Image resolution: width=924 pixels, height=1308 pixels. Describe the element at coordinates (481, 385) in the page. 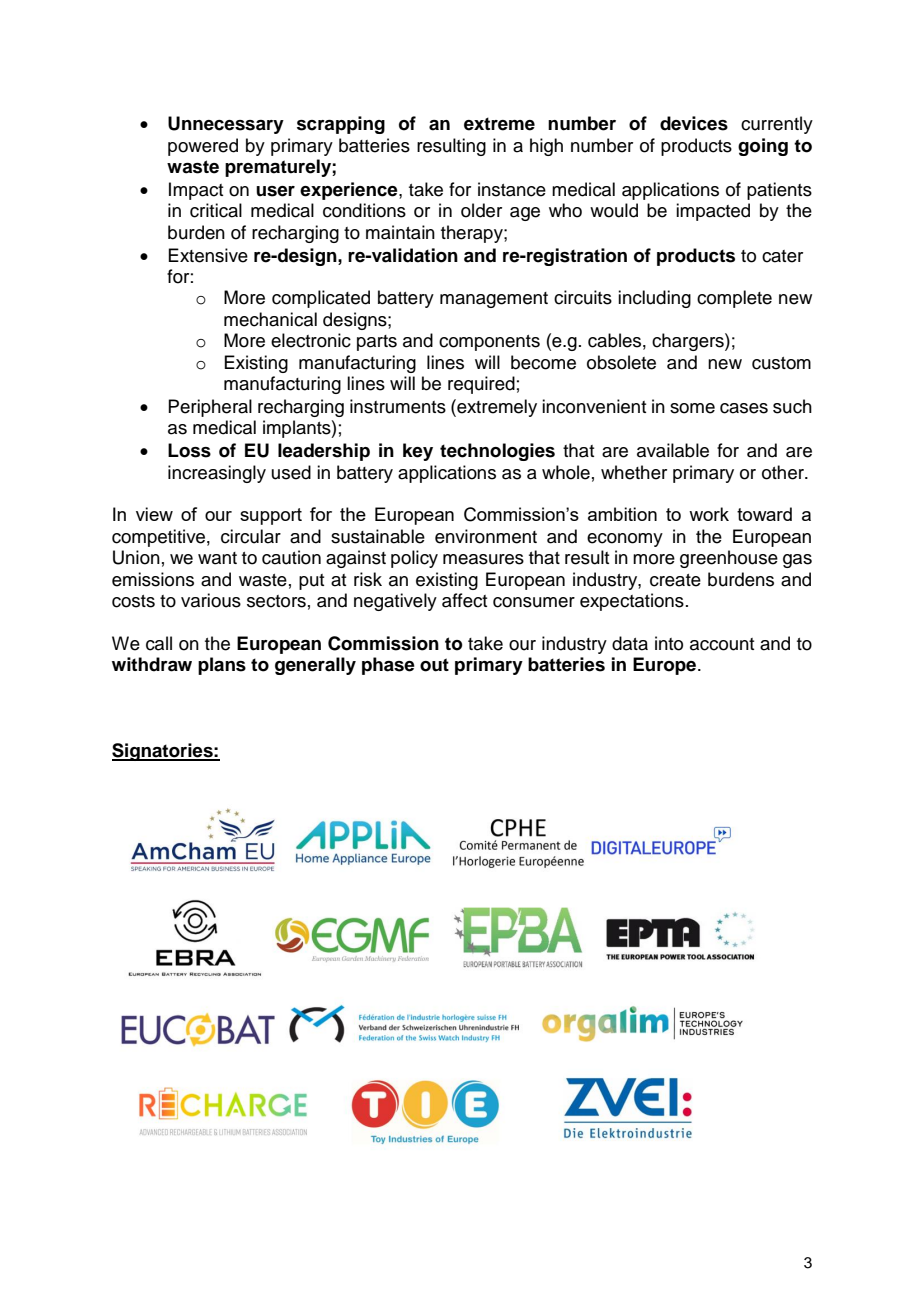

I see `required` at that location.
